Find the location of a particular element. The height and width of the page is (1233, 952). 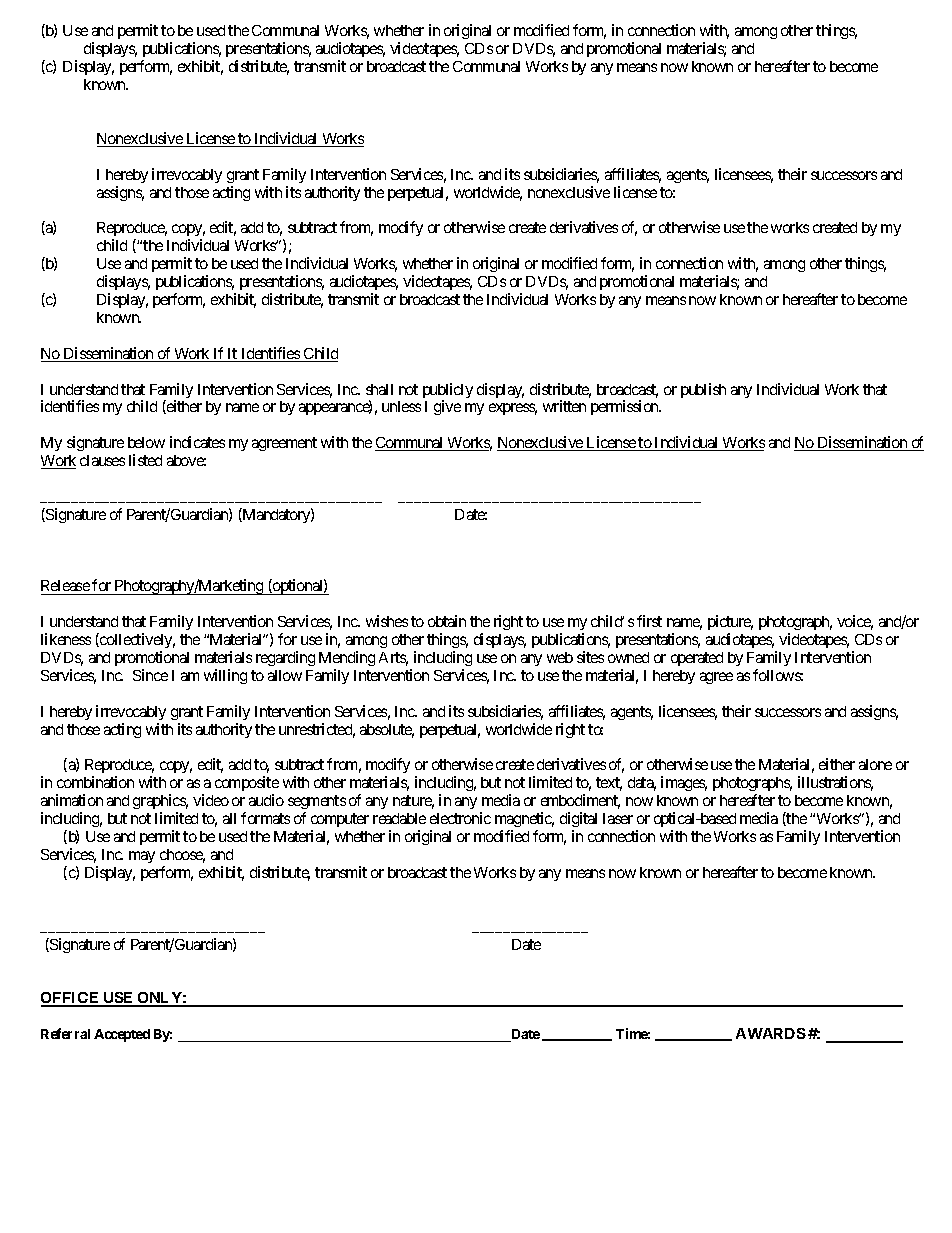

alone is located at coordinates (875, 764).
